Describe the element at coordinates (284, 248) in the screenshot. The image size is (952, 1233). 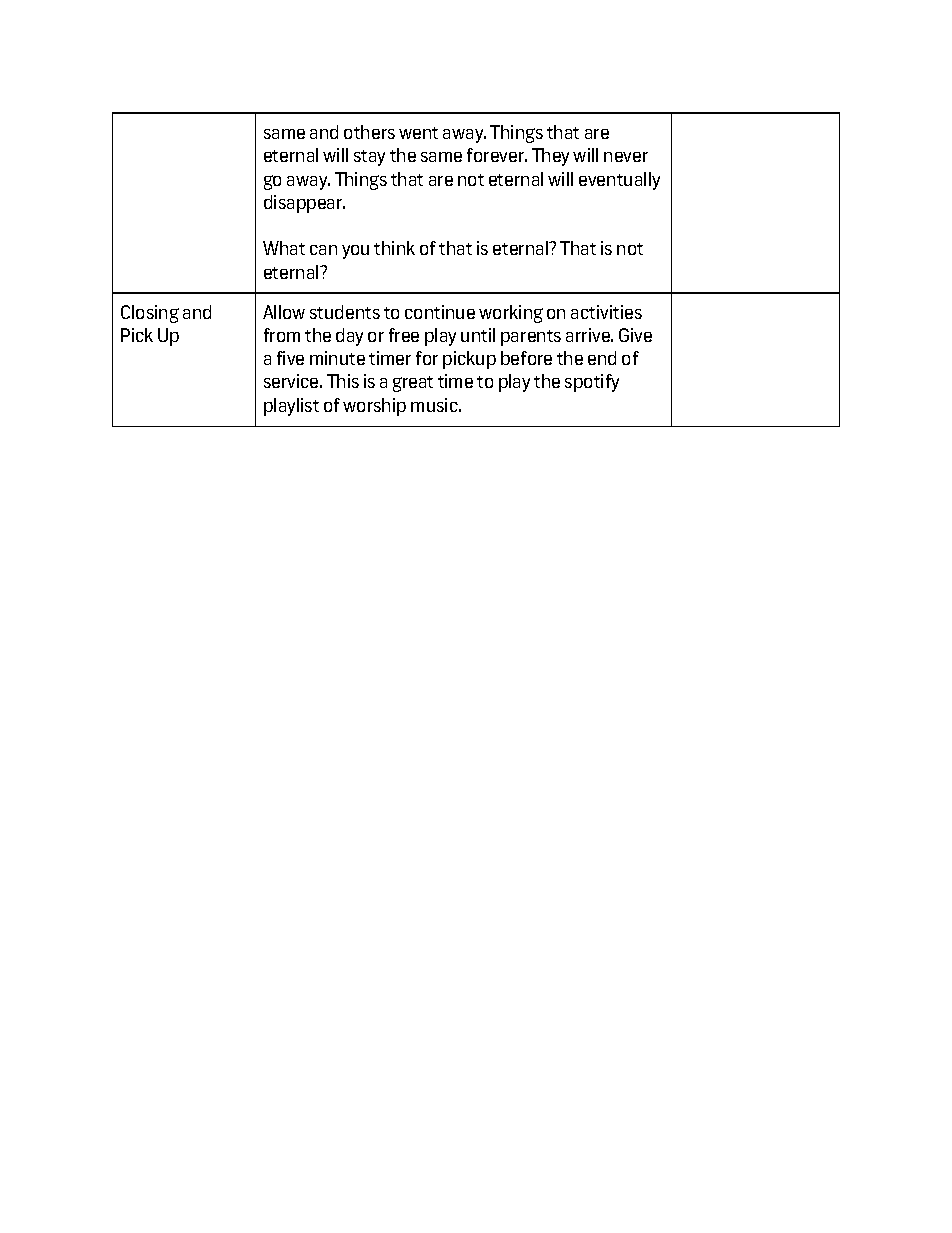
I see `What` at that location.
